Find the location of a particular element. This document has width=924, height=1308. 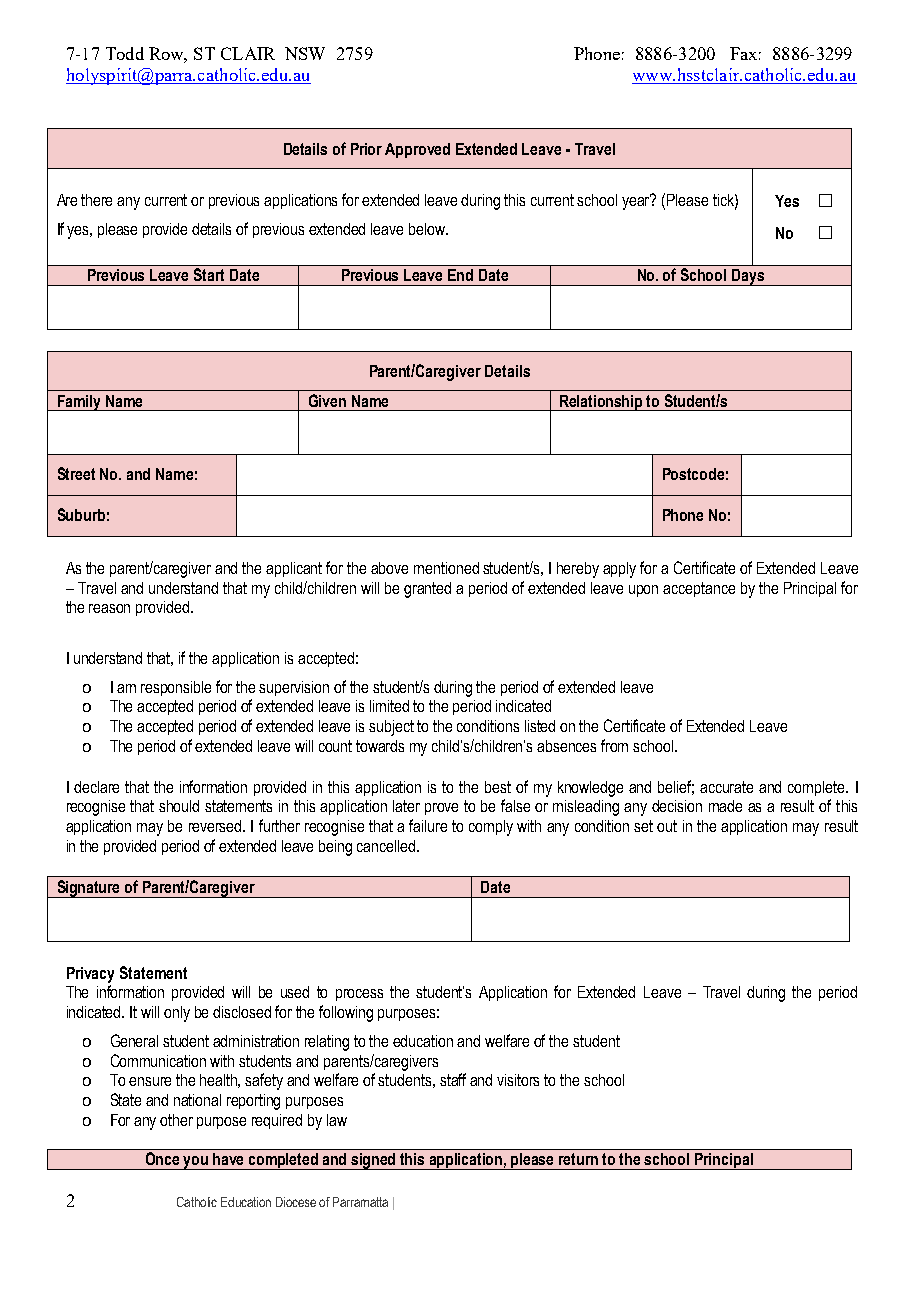

you is located at coordinates (196, 1163).
